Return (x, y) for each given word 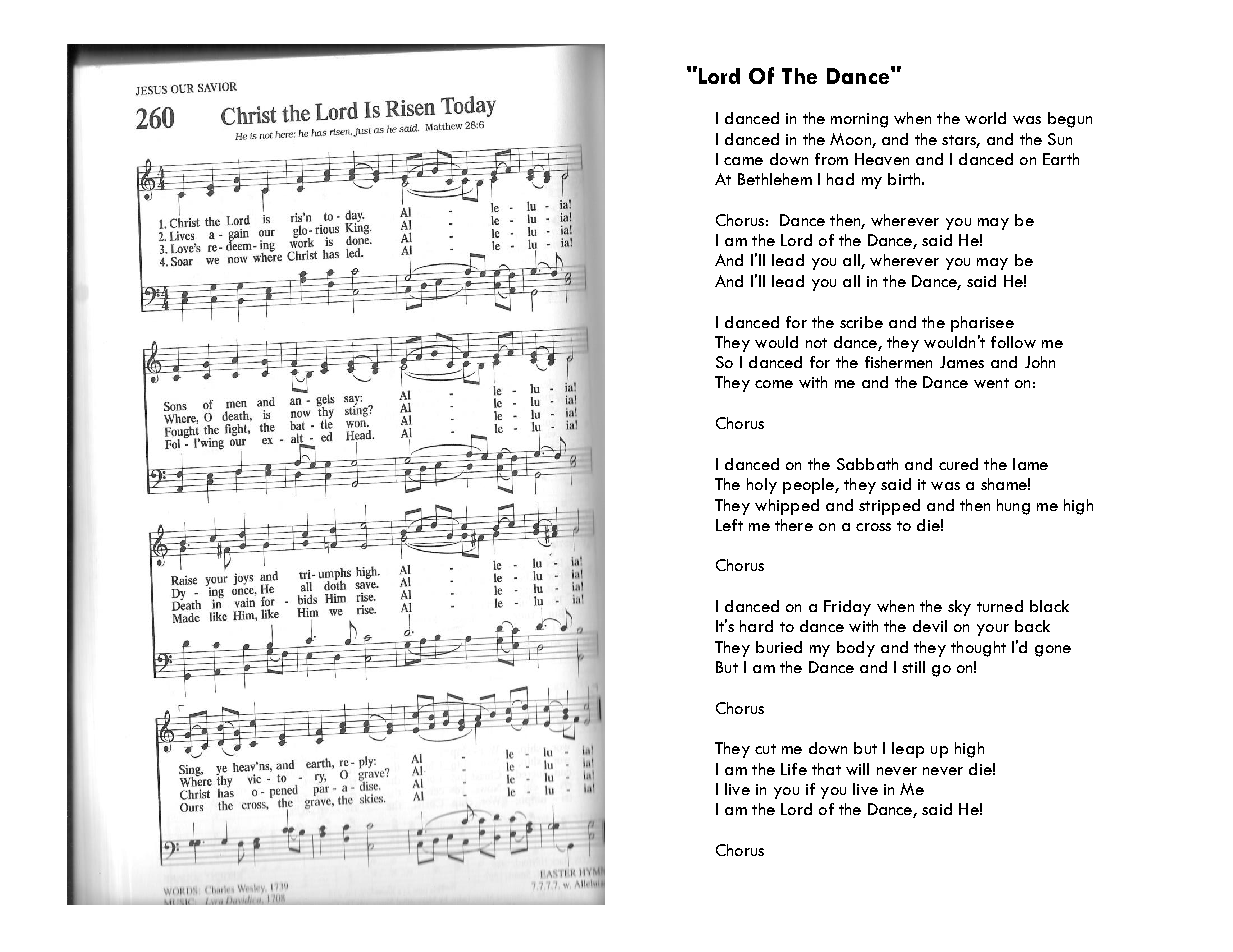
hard (756, 626)
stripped (889, 507)
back (1032, 626)
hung (1013, 507)
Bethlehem (775, 179)
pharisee (982, 324)
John (1040, 362)
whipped (787, 507)
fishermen (898, 362)
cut (765, 749)
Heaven (882, 159)
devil (930, 626)
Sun (1060, 139)
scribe (861, 322)
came (743, 161)
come (774, 384)
